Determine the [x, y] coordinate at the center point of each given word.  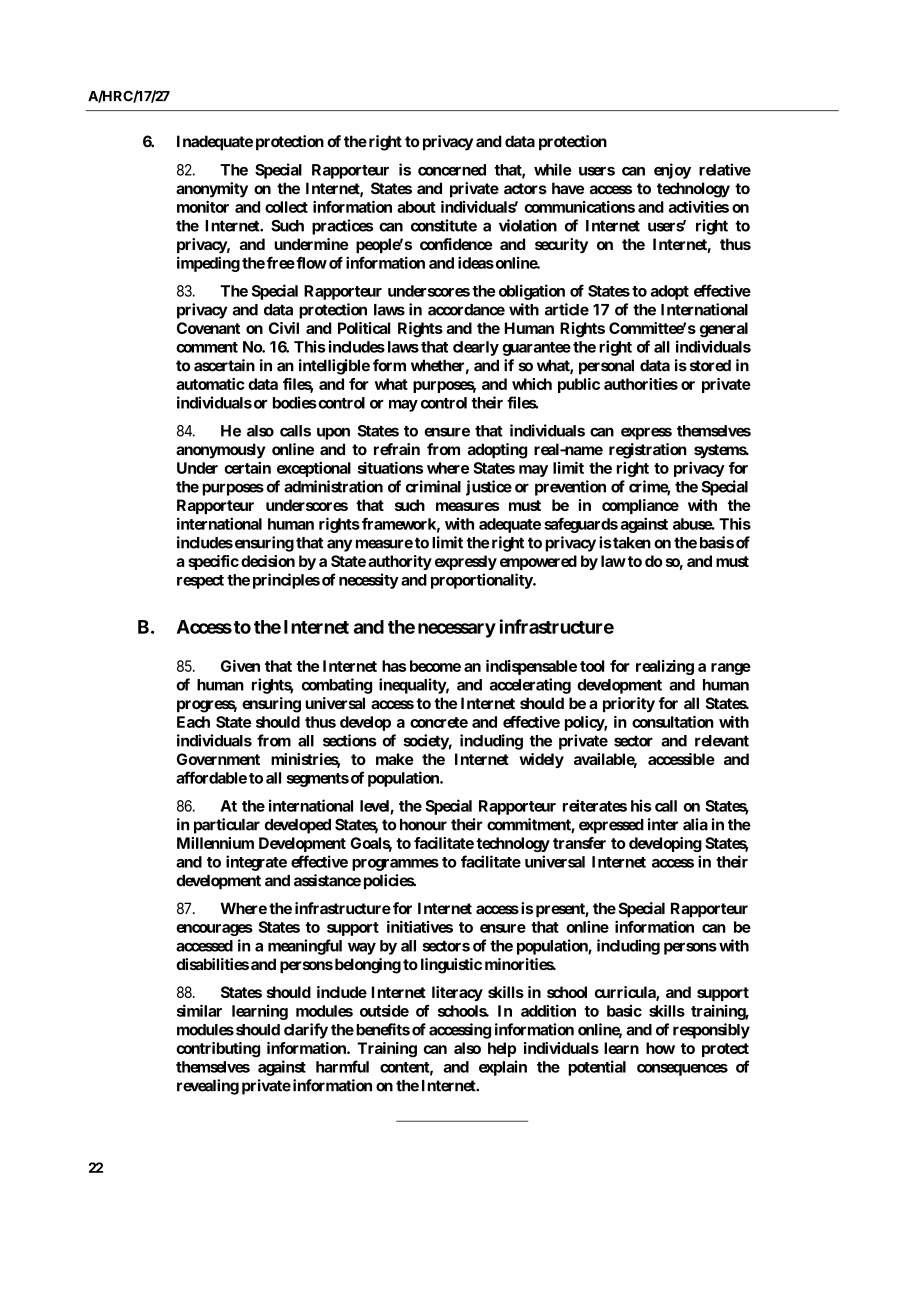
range [731, 669]
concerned [452, 170]
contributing [218, 1050]
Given [240, 666]
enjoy [672, 171]
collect [286, 207]
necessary [457, 630]
